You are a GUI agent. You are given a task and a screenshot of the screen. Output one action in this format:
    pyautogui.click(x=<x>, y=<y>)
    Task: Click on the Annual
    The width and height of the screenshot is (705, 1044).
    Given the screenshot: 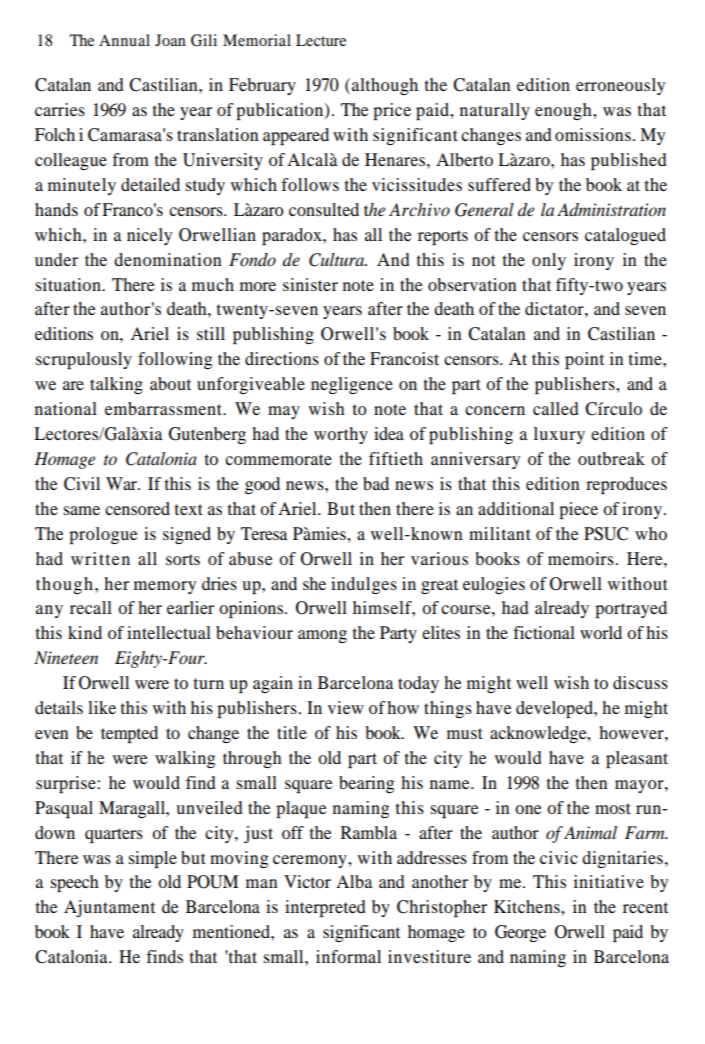 What is the action you would take?
    pyautogui.click(x=124, y=40)
